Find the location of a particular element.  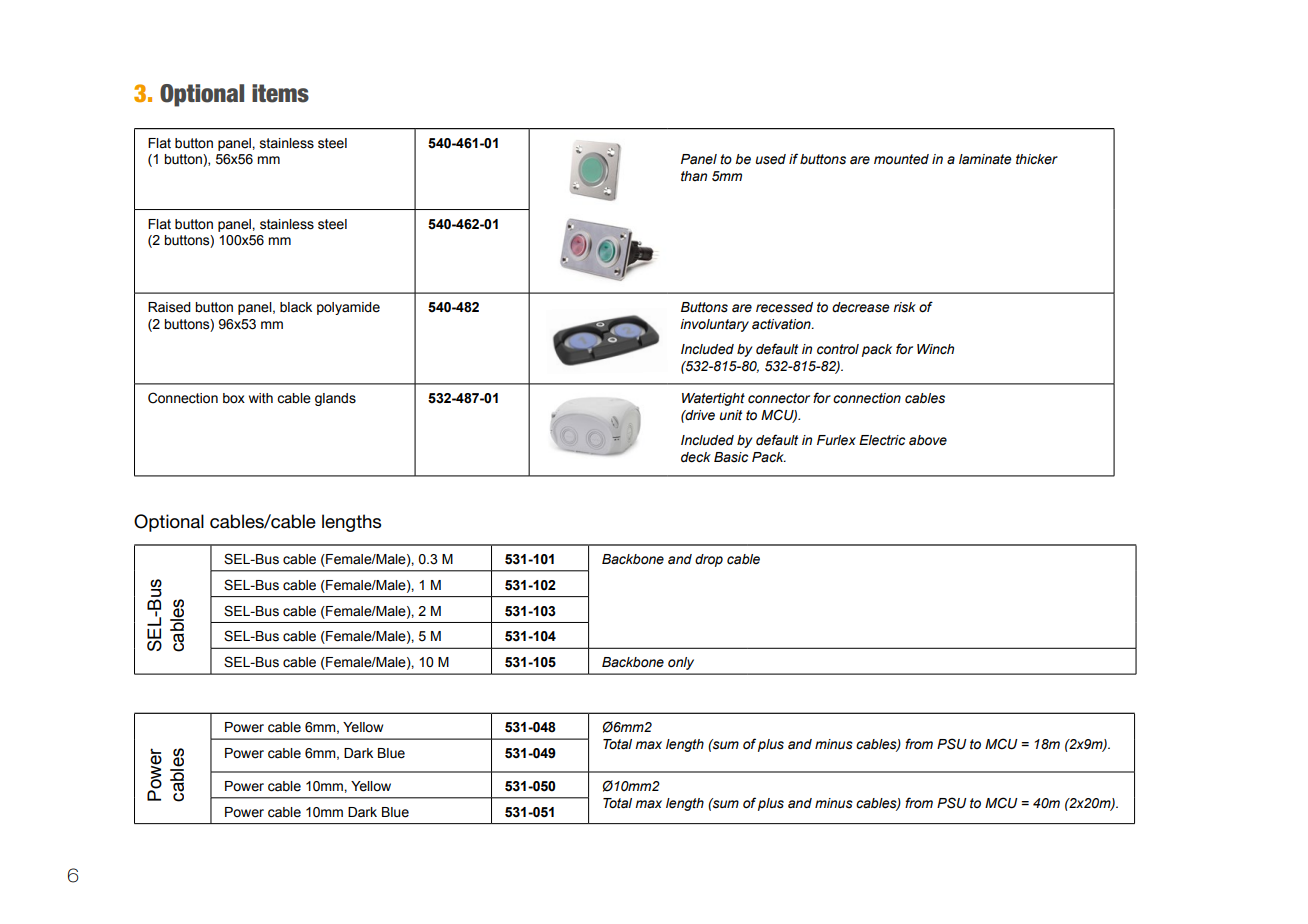

deck is located at coordinates (696, 457).
